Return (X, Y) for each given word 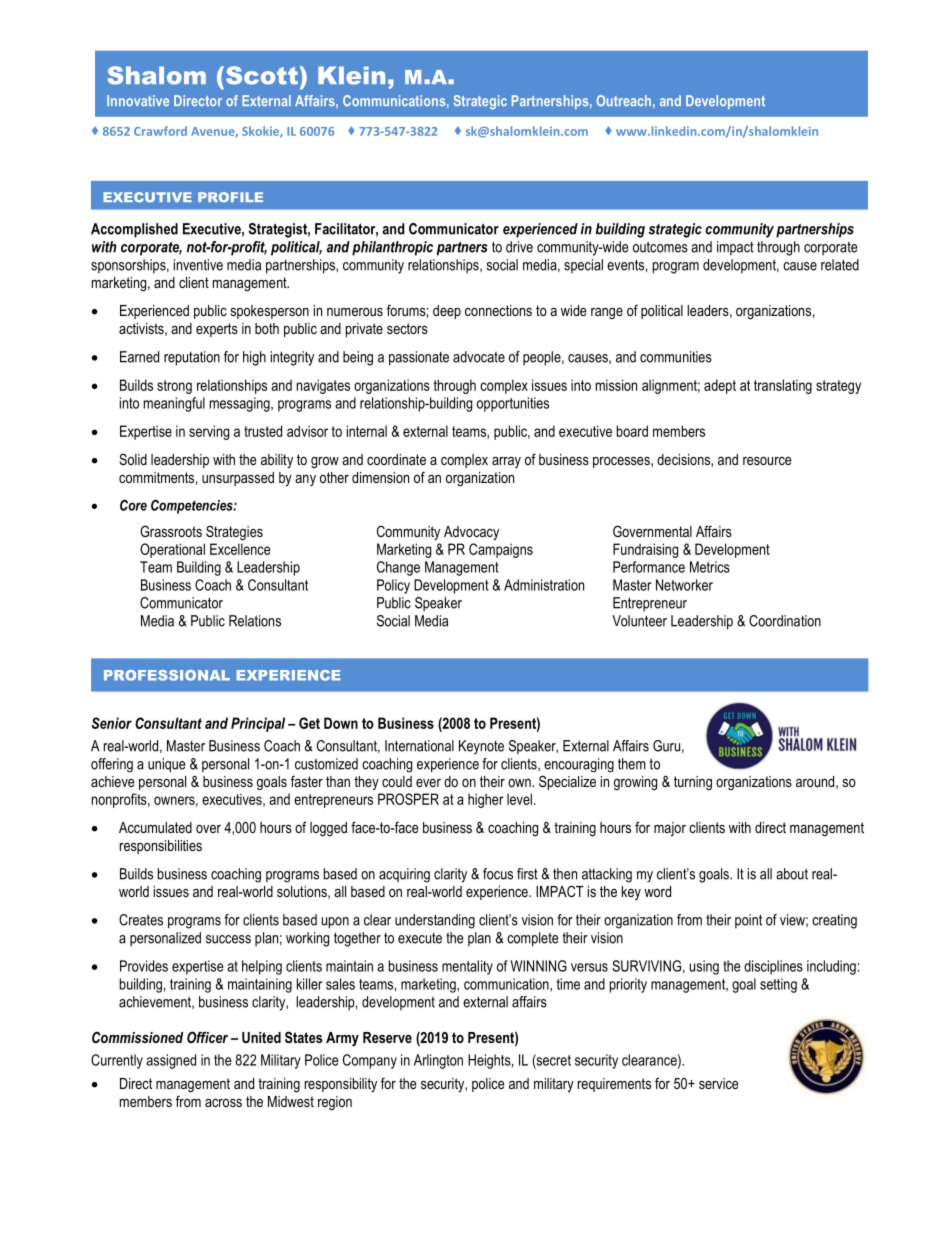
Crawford (160, 131)
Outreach (624, 100)
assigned (171, 1061)
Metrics (710, 567)
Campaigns (501, 550)
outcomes (660, 247)
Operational (172, 550)
